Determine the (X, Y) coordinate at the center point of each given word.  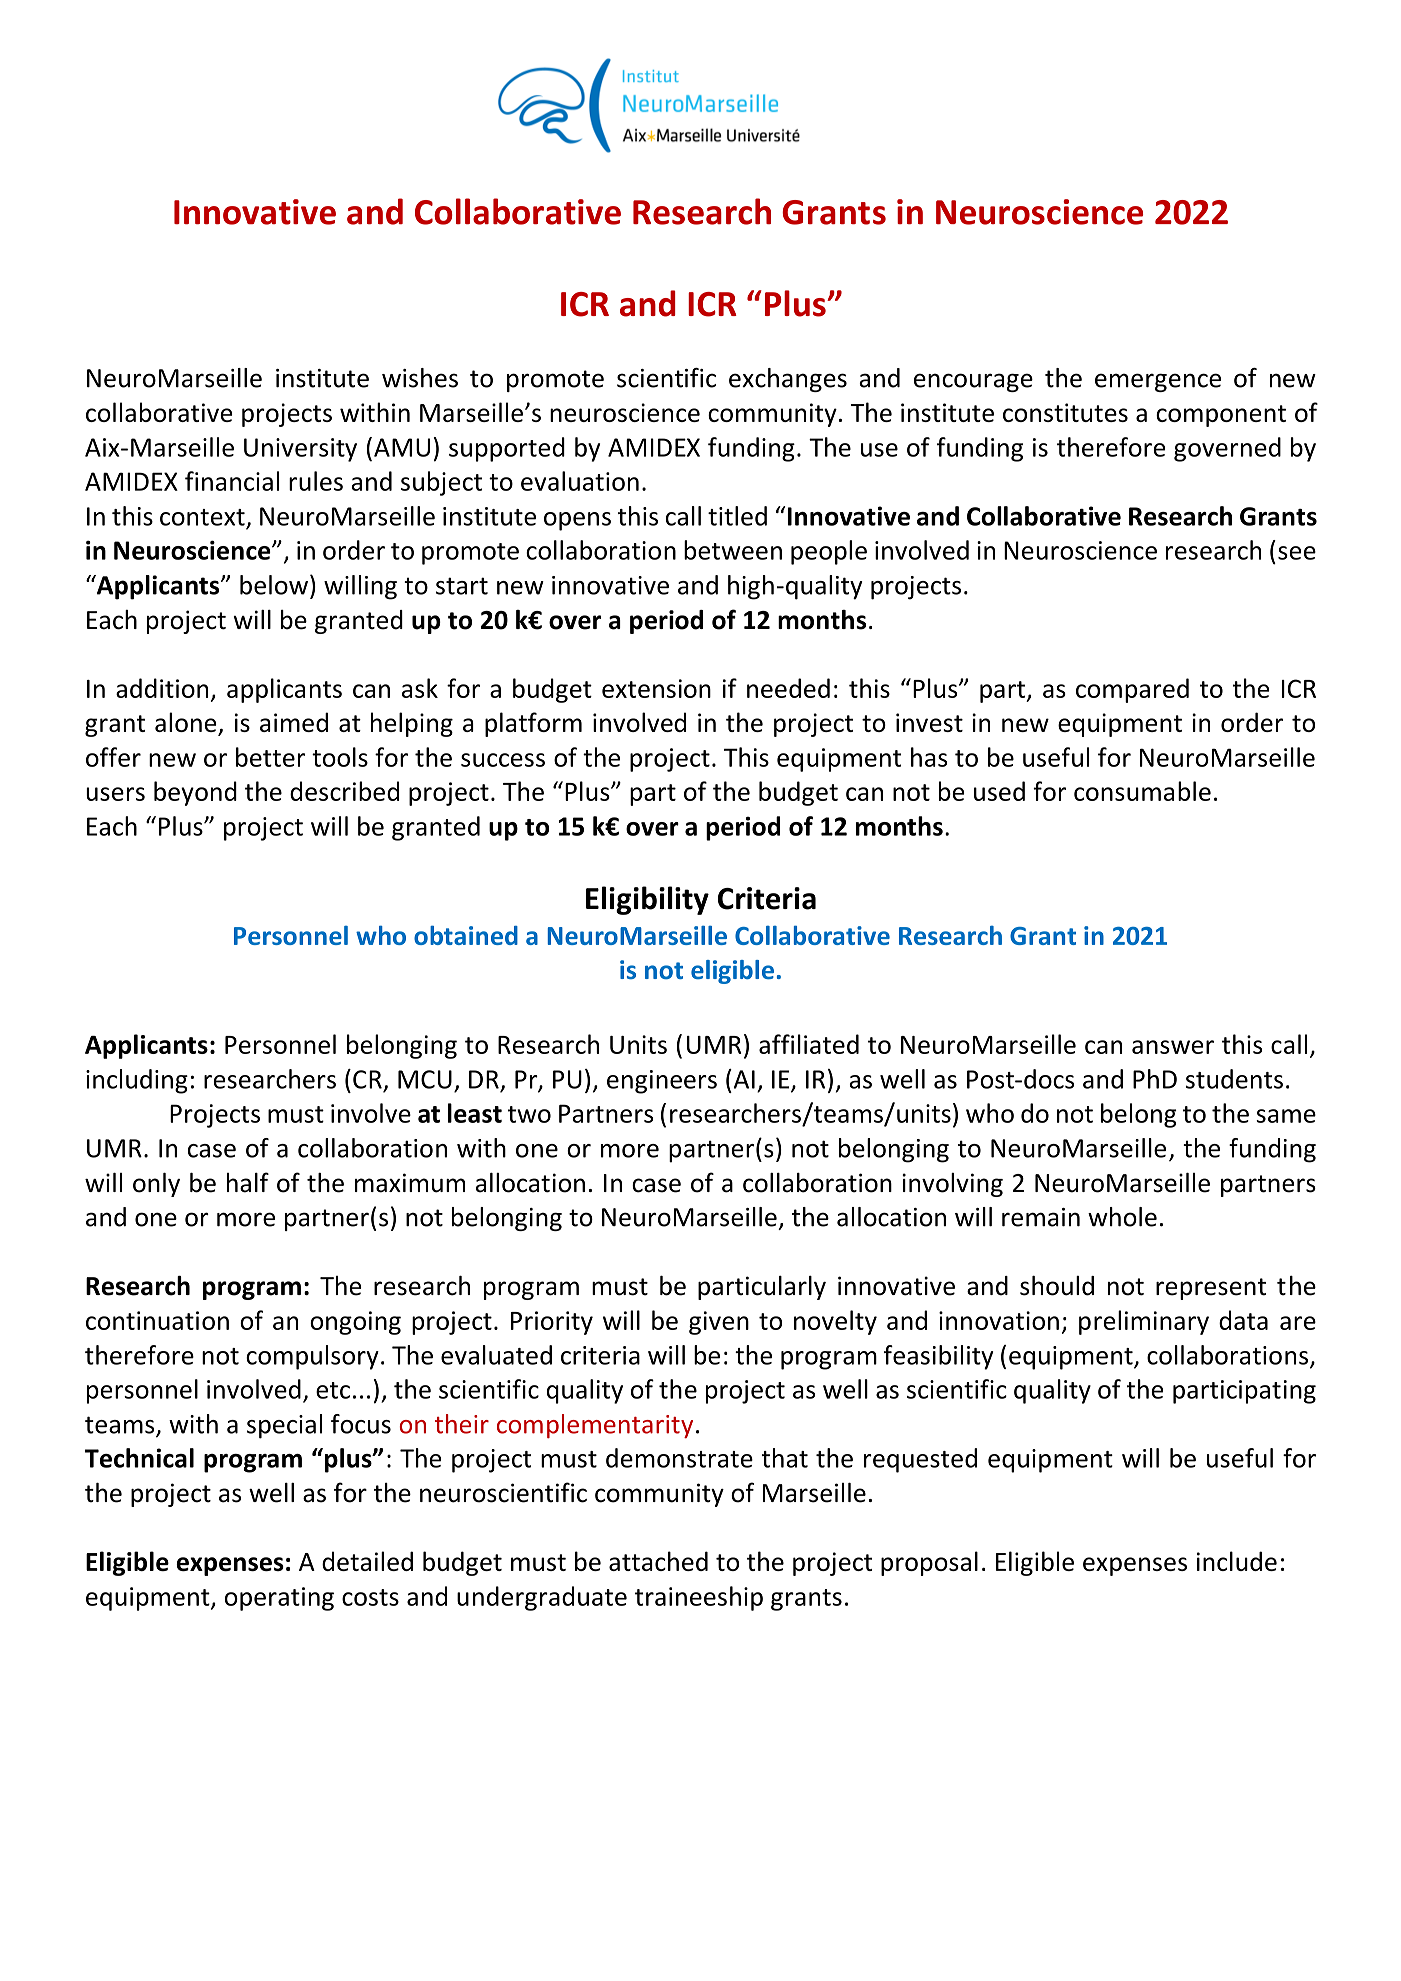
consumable (1142, 791)
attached (658, 1561)
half (248, 1182)
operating (279, 1599)
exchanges (788, 380)
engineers (662, 1082)
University (300, 450)
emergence (1158, 382)
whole (1122, 1217)
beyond (195, 793)
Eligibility (647, 900)
